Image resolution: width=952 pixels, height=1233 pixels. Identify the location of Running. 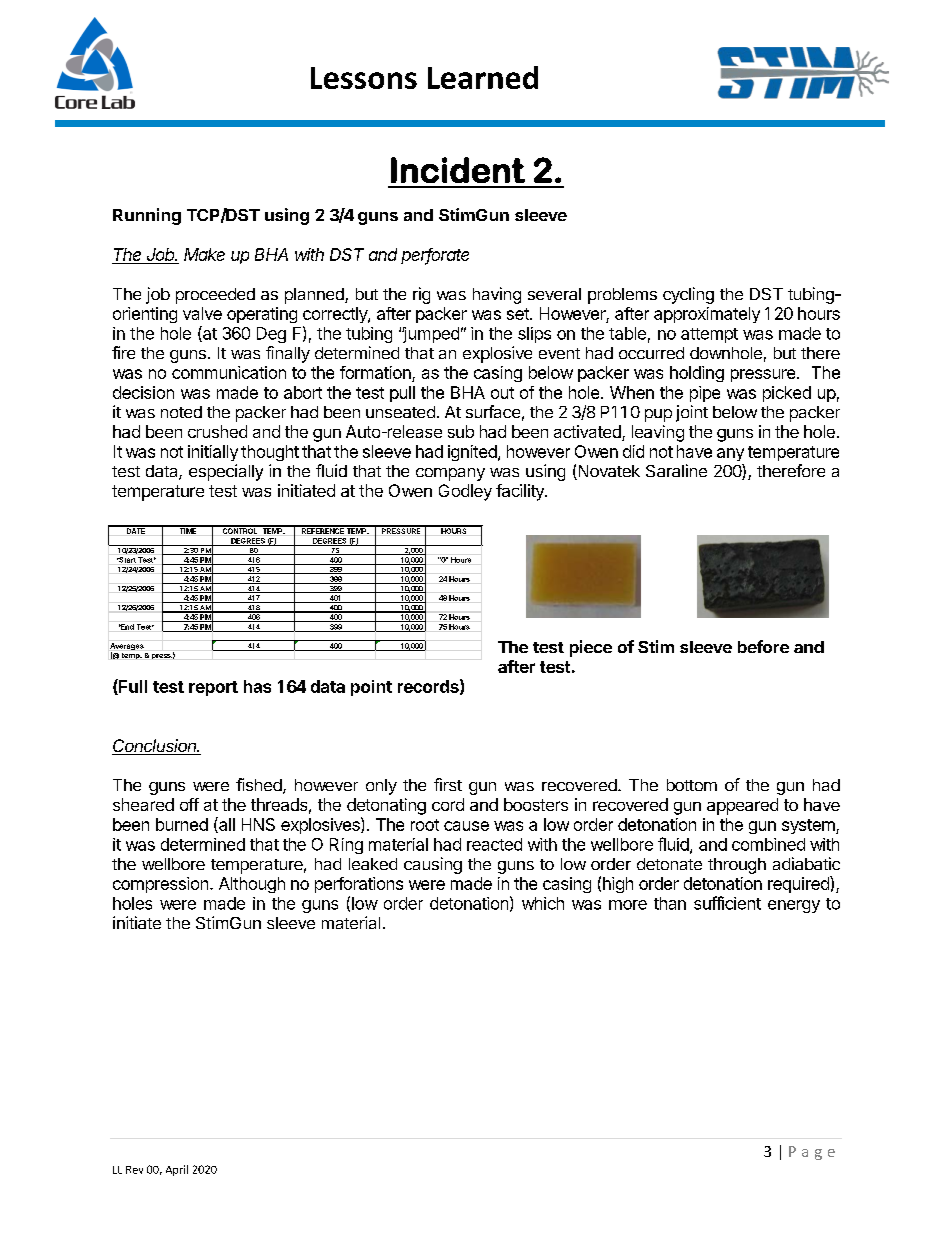
(147, 216).
